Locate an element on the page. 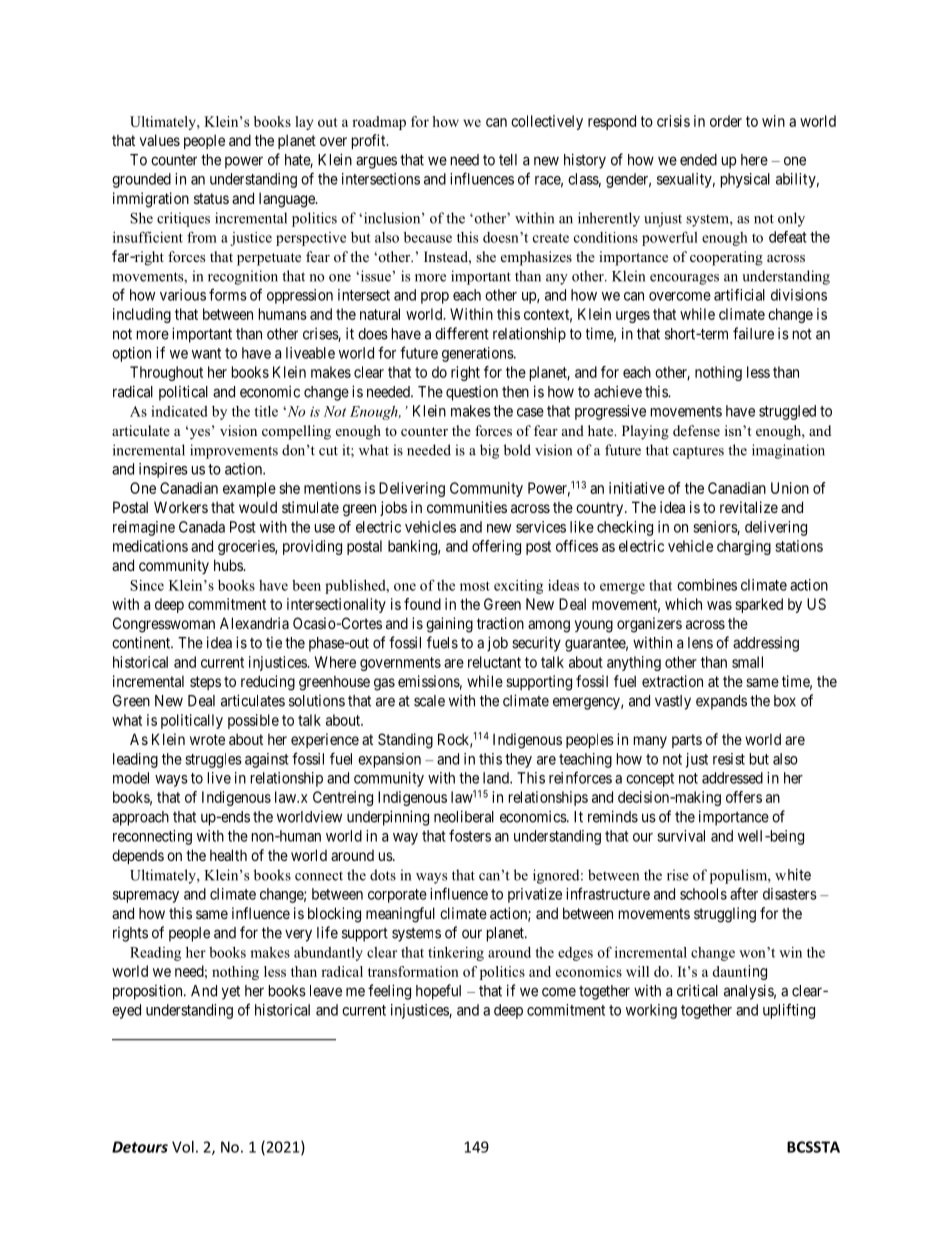 This image has width=952, height=1233. defense is located at coordinates (696, 430).
